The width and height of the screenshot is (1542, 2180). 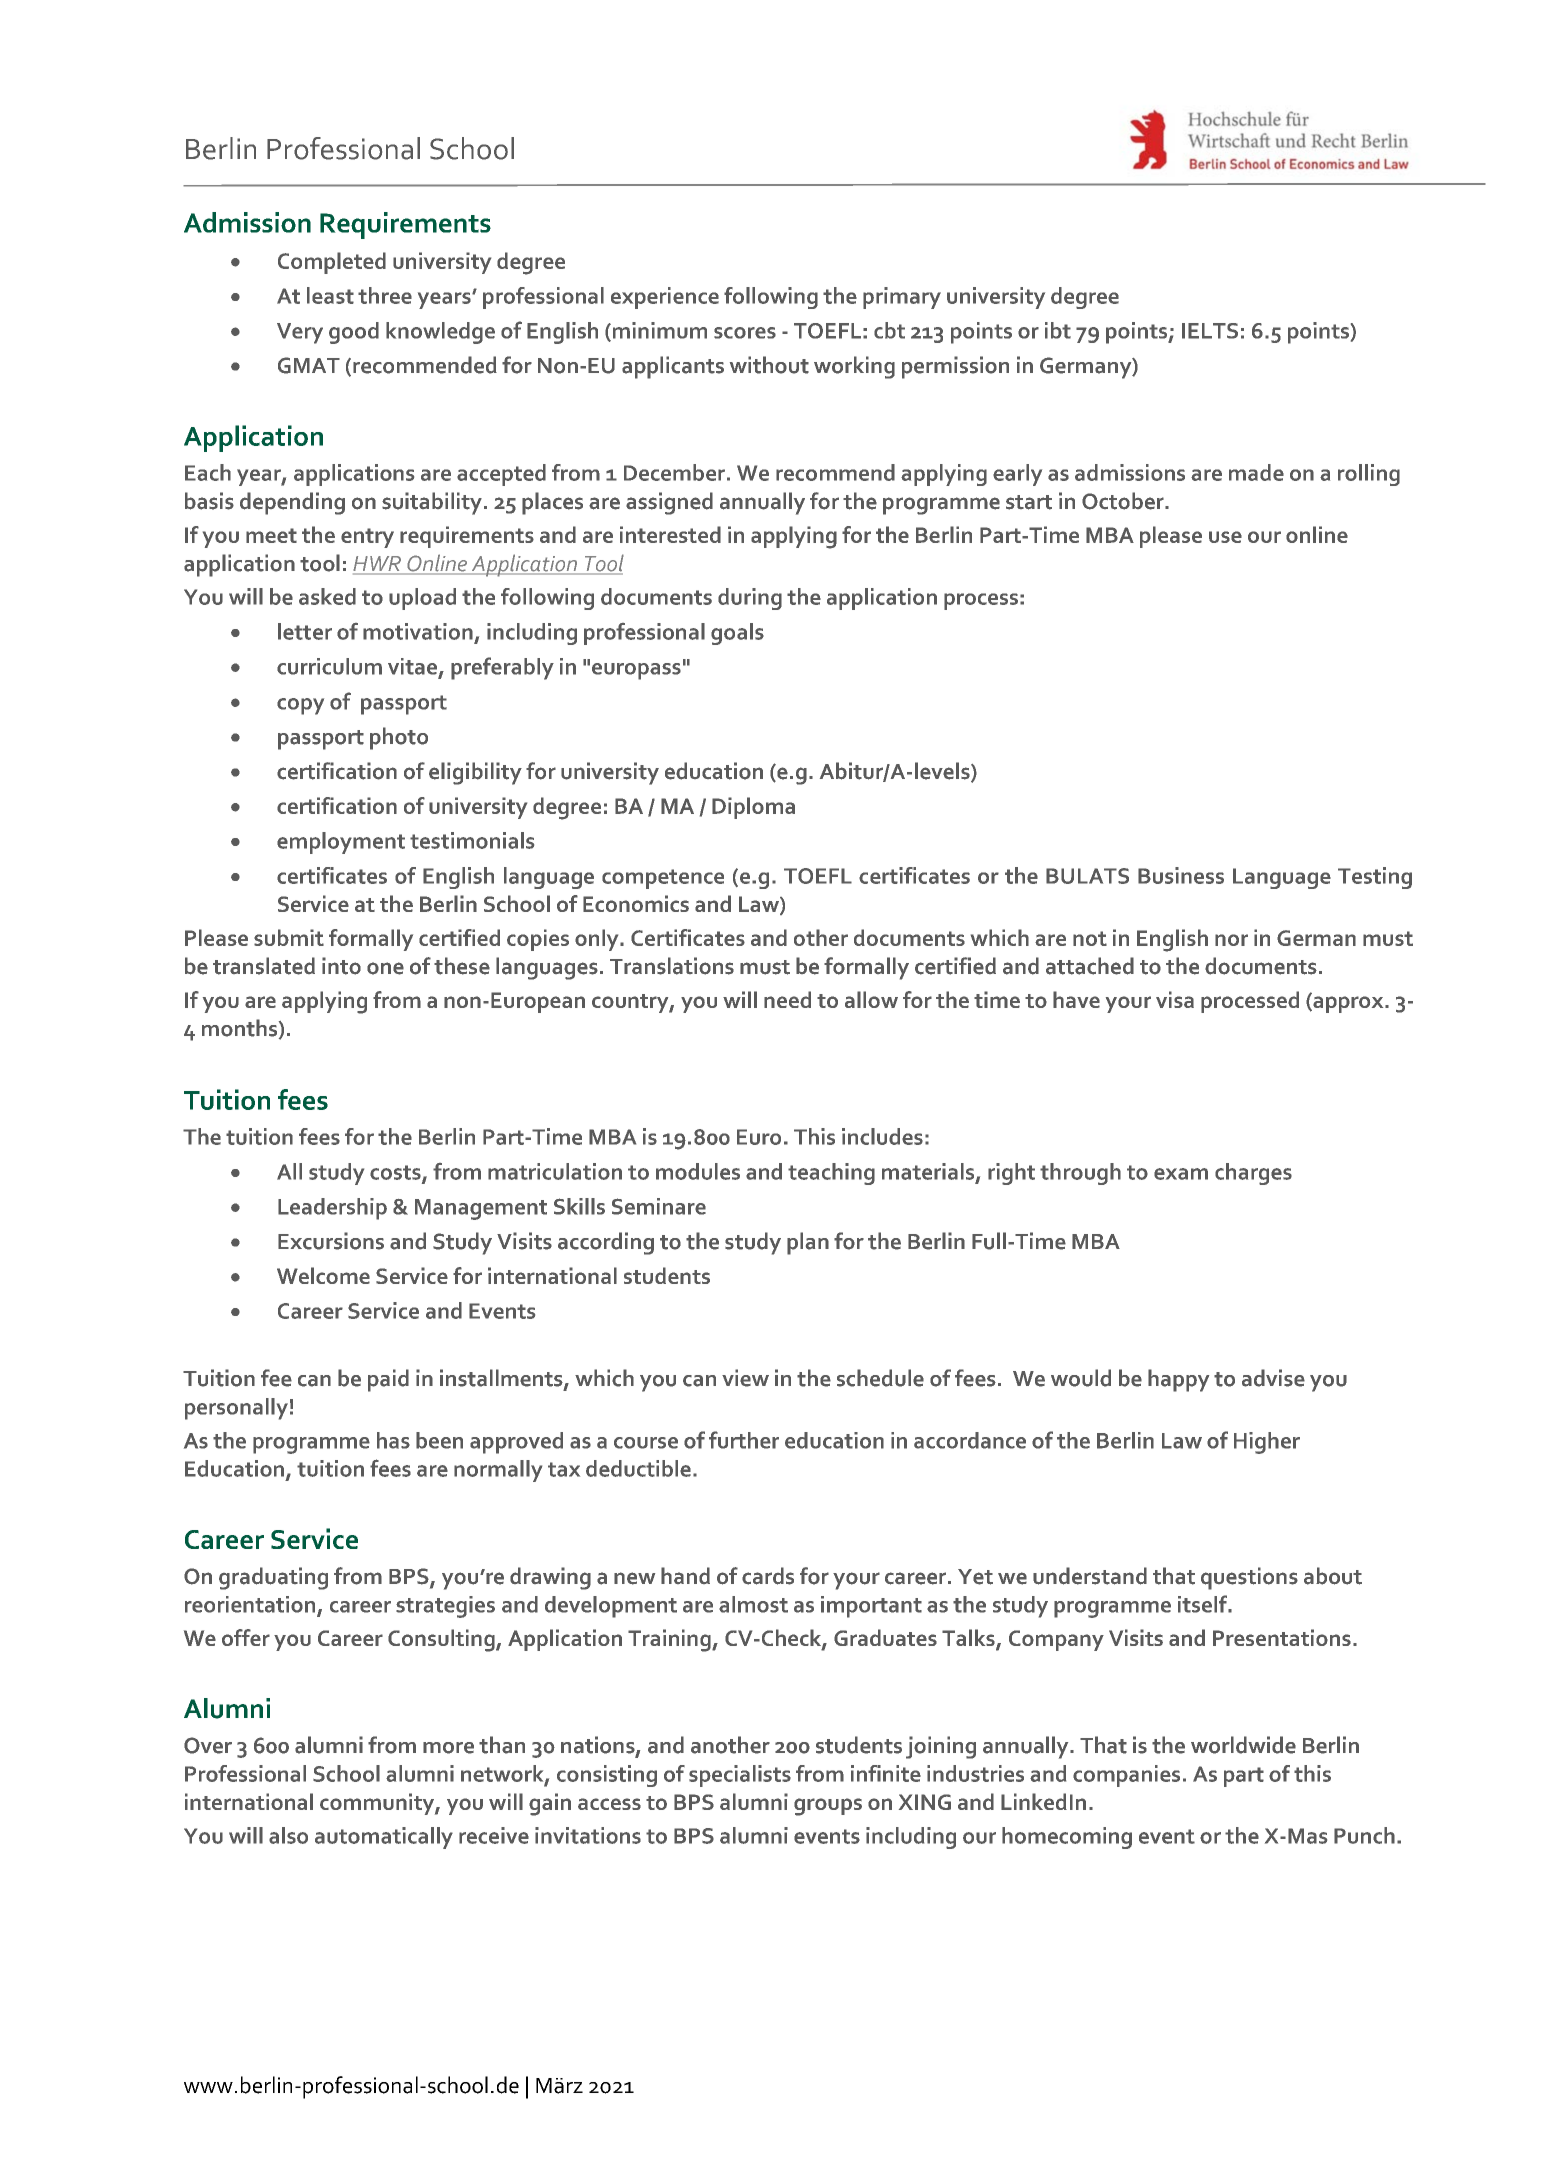 I want to click on automatically, so click(x=384, y=1838).
